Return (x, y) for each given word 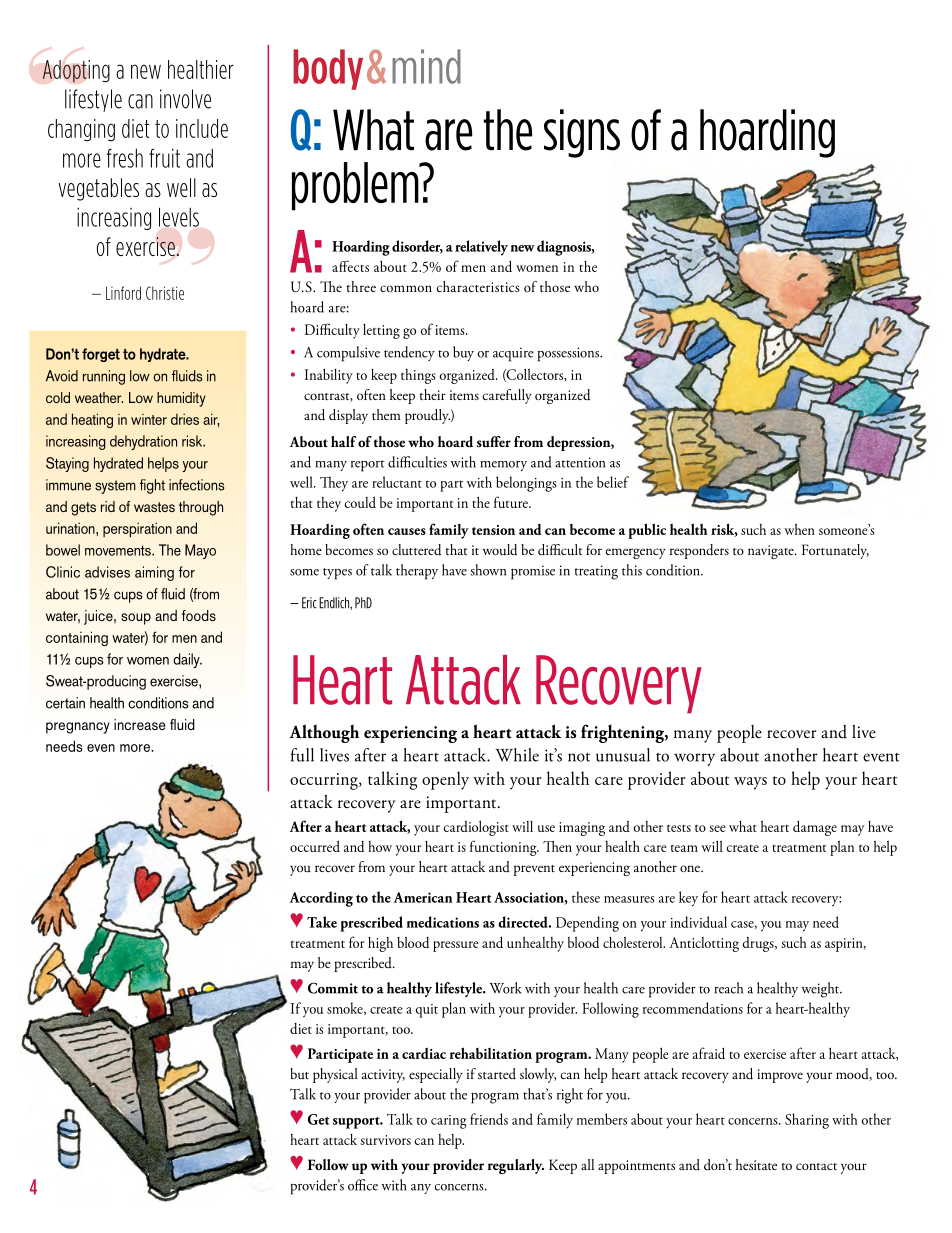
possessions (570, 354)
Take (322, 922)
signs (582, 133)
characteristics (478, 286)
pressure (456, 946)
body (328, 69)
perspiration (137, 530)
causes (407, 531)
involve (185, 99)
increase (140, 724)
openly (445, 780)
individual (698, 922)
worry (694, 759)
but (299, 1073)
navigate (772, 552)
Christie (165, 293)
